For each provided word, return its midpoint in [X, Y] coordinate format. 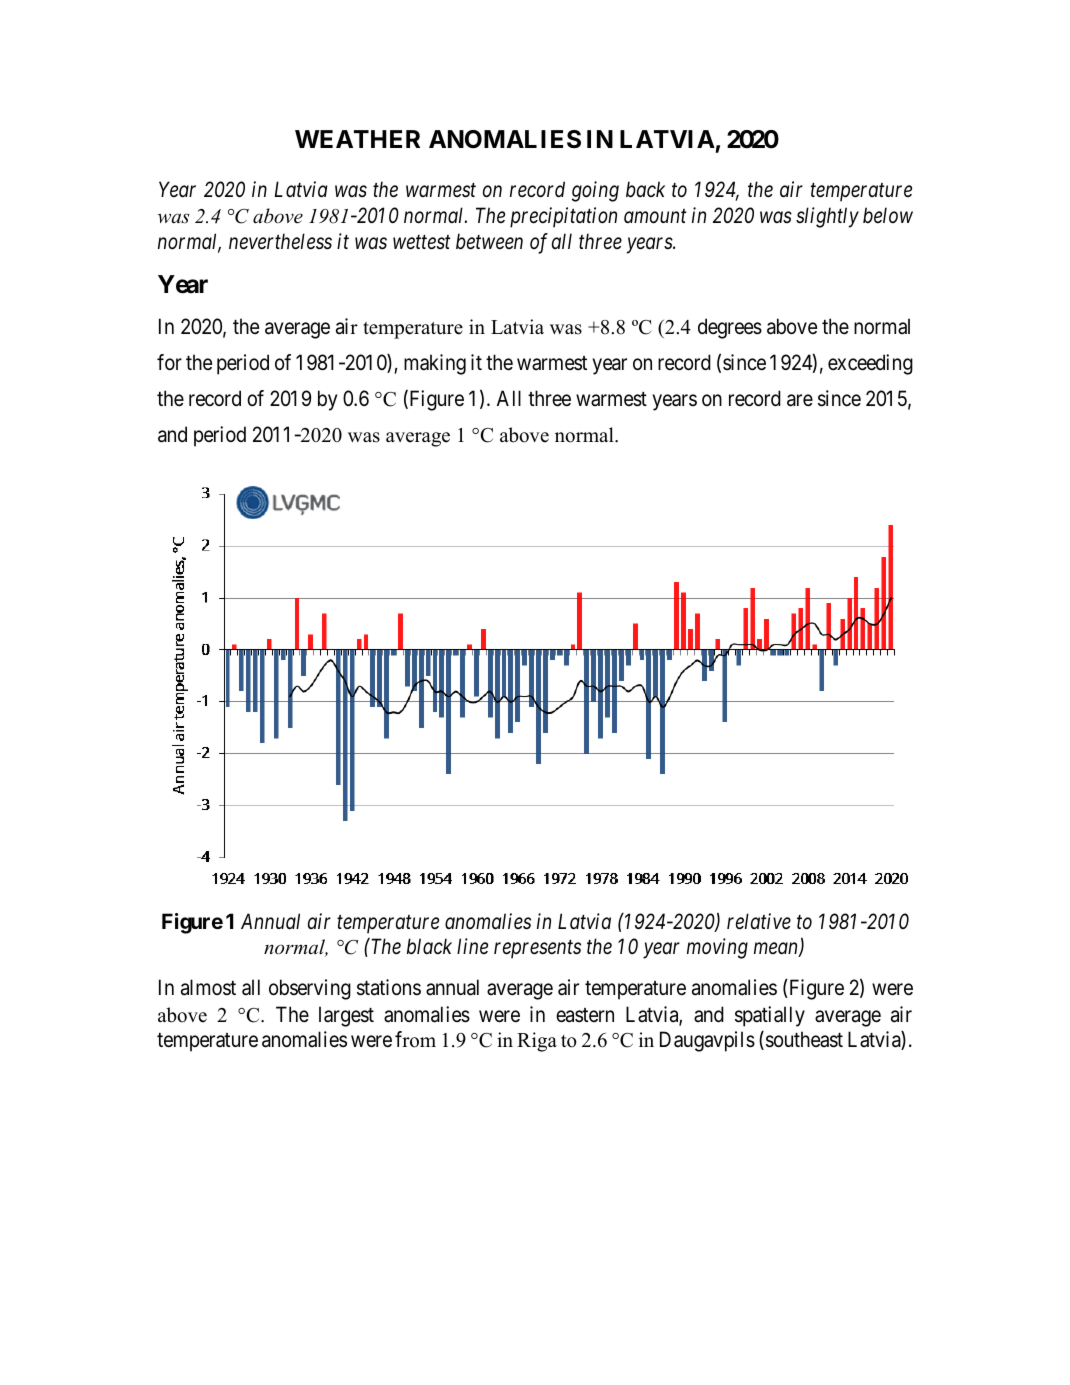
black [429, 946]
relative [759, 921]
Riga [537, 1042]
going [595, 192]
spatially [770, 1016]
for [169, 362]
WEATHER [357, 139]
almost [208, 987]
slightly [827, 217]
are [800, 401]
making [435, 364]
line [472, 946]
